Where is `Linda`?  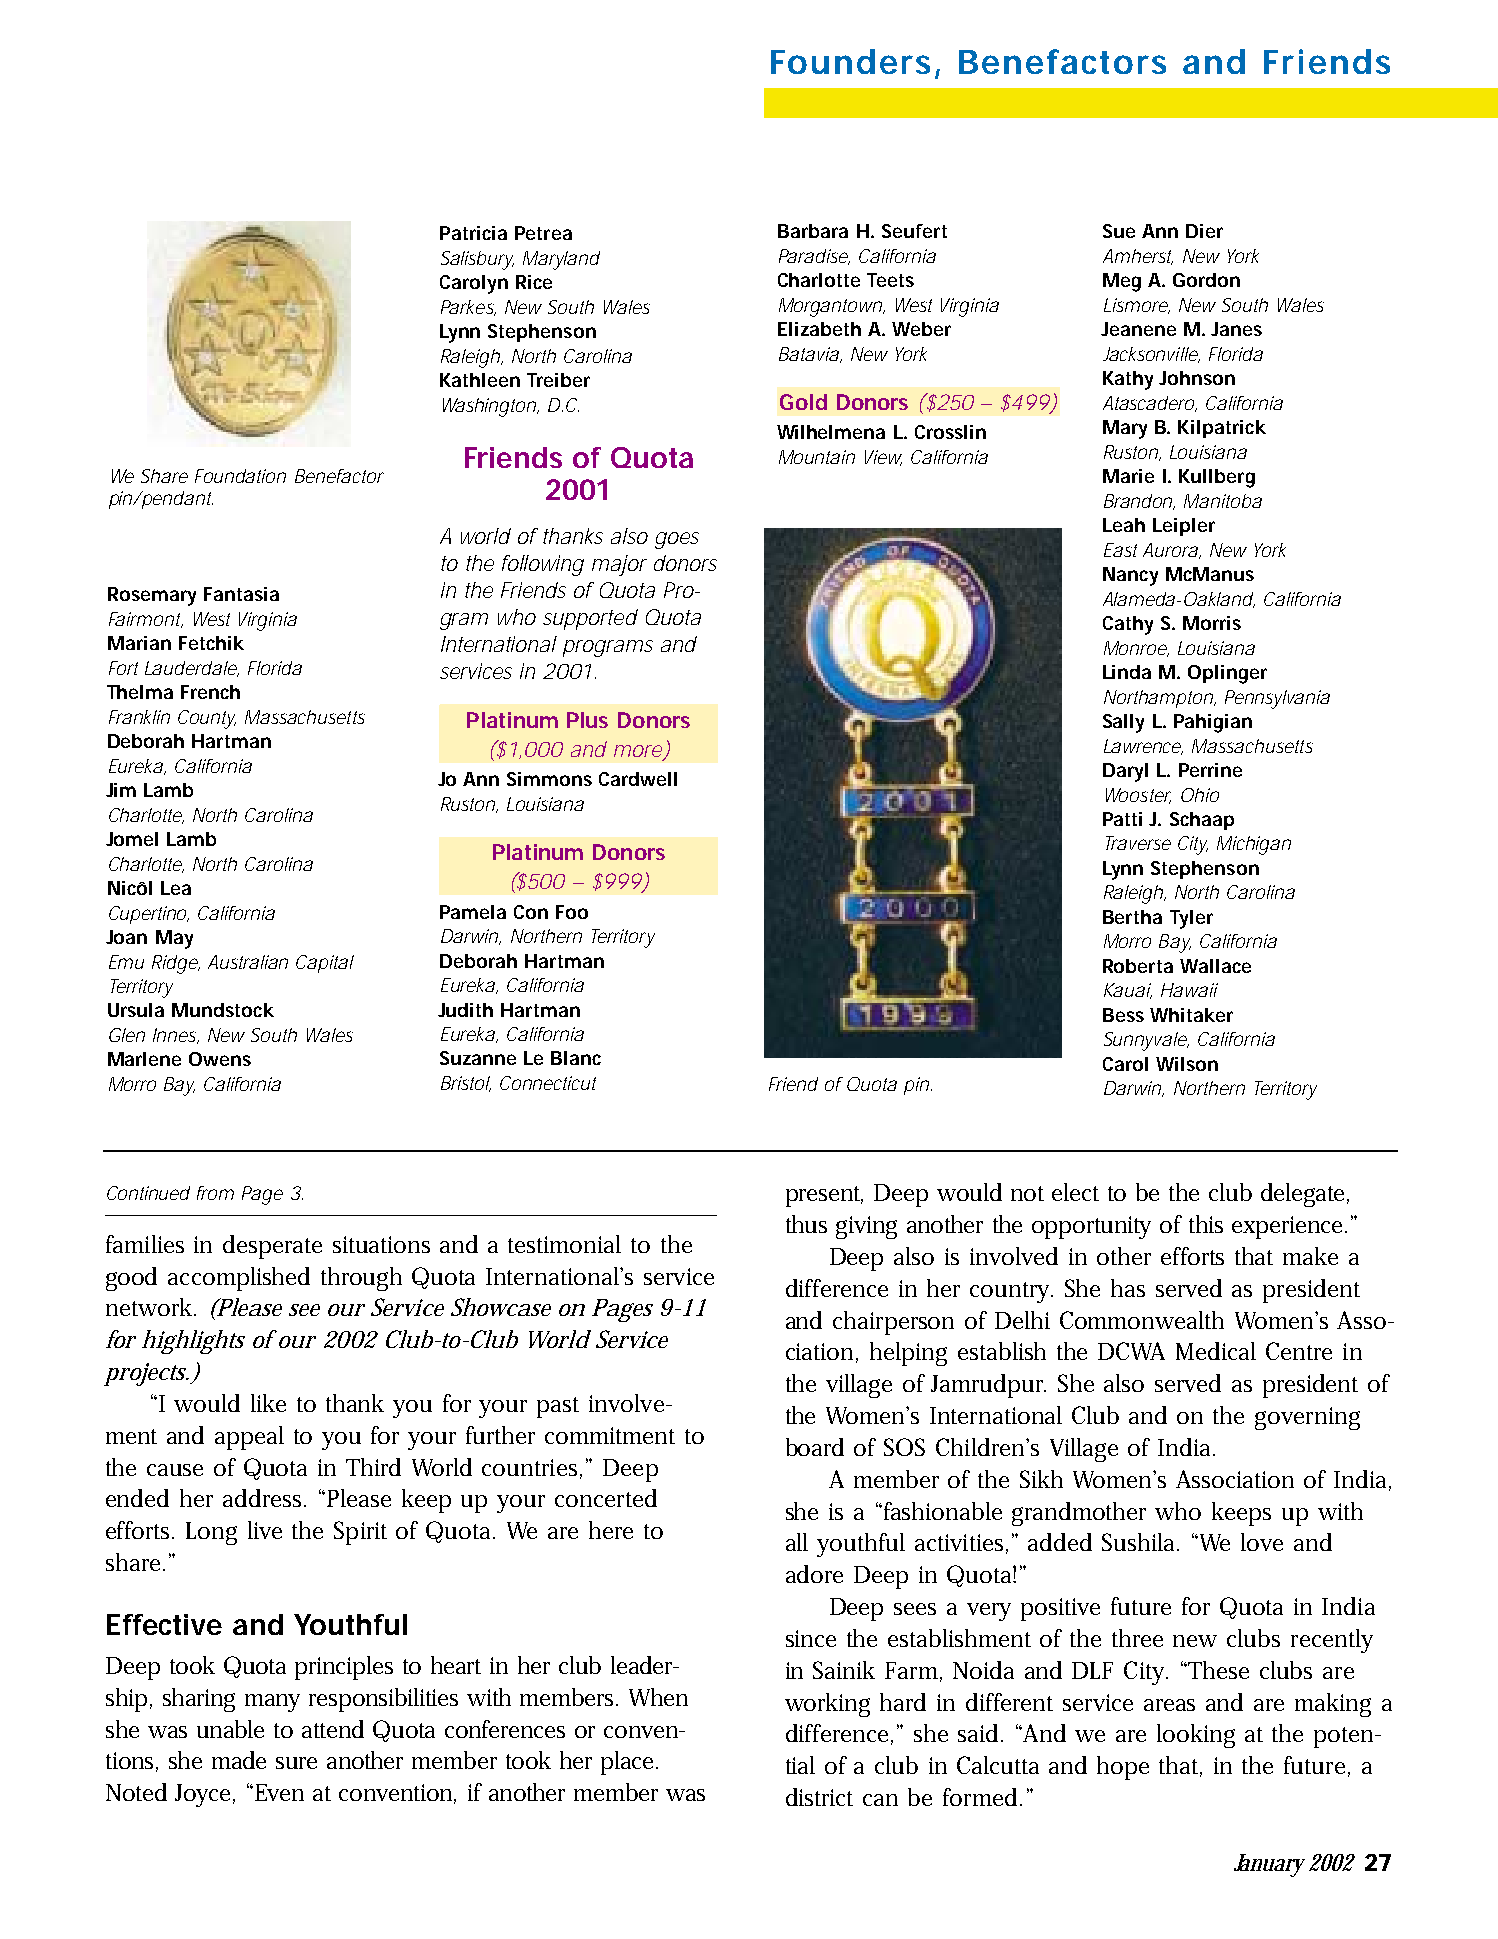 Linda is located at coordinates (1127, 672).
